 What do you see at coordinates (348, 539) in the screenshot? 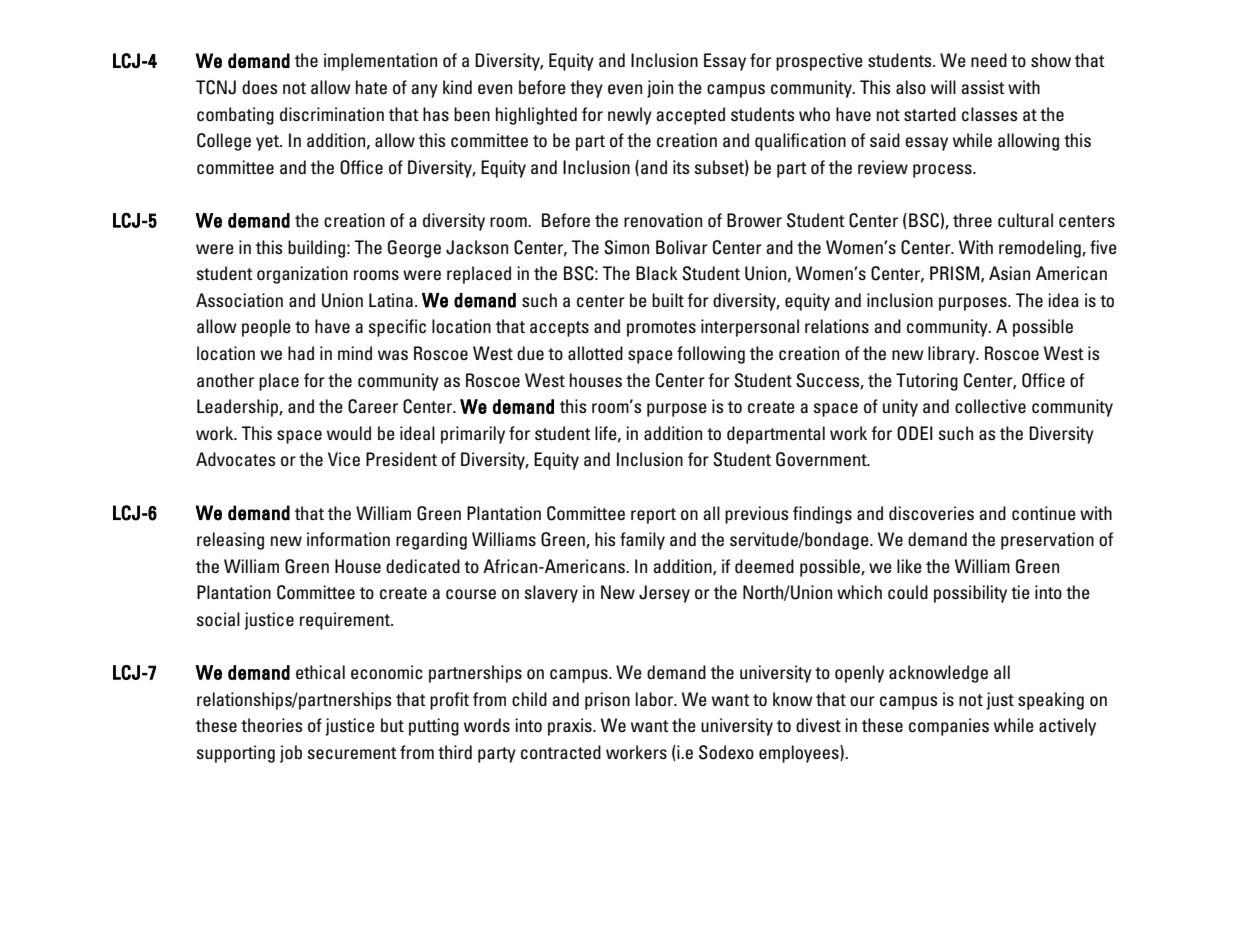
I see `information` at bounding box center [348, 539].
